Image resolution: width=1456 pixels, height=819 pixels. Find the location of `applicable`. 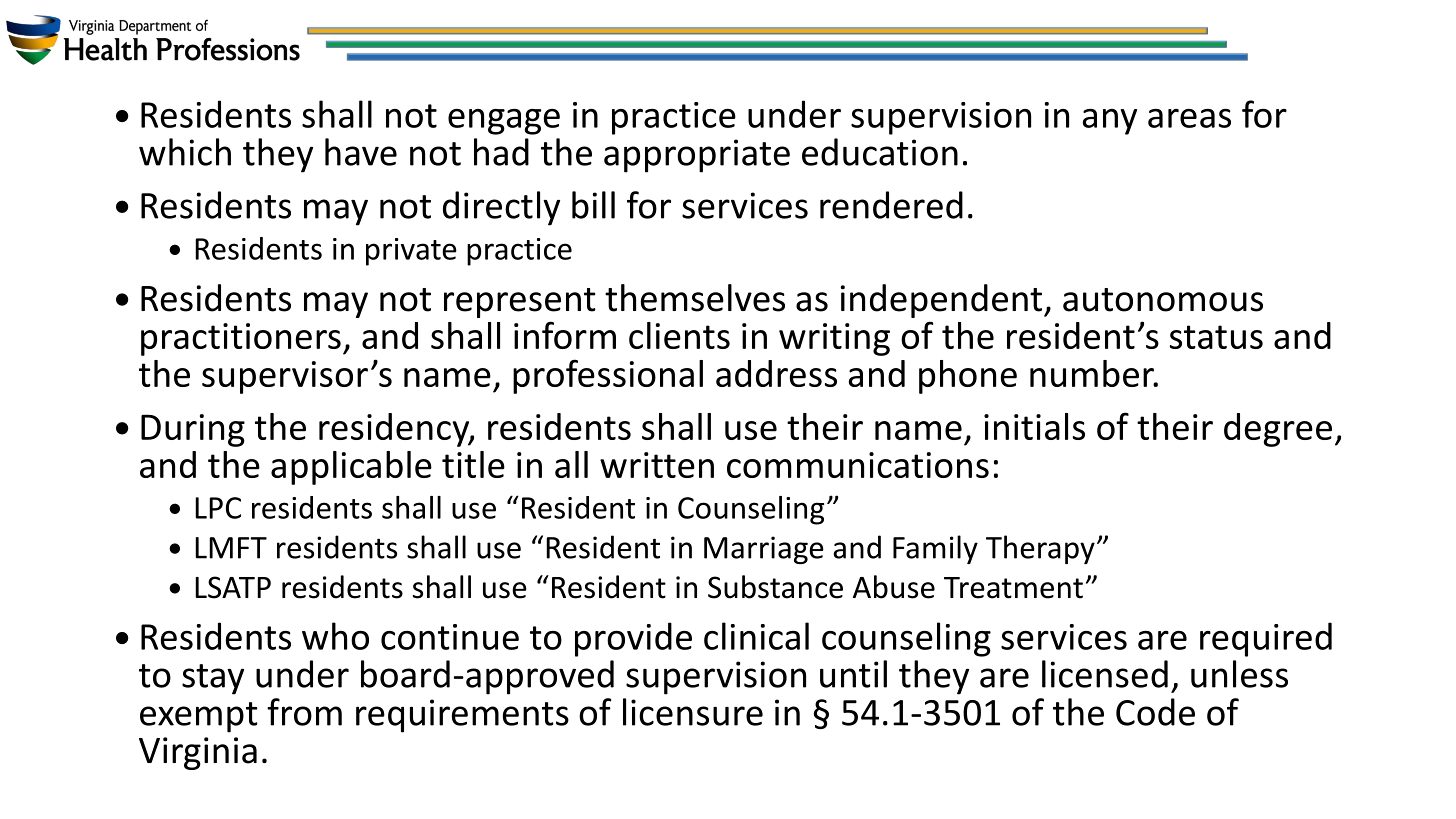

applicable is located at coordinates (351, 468).
